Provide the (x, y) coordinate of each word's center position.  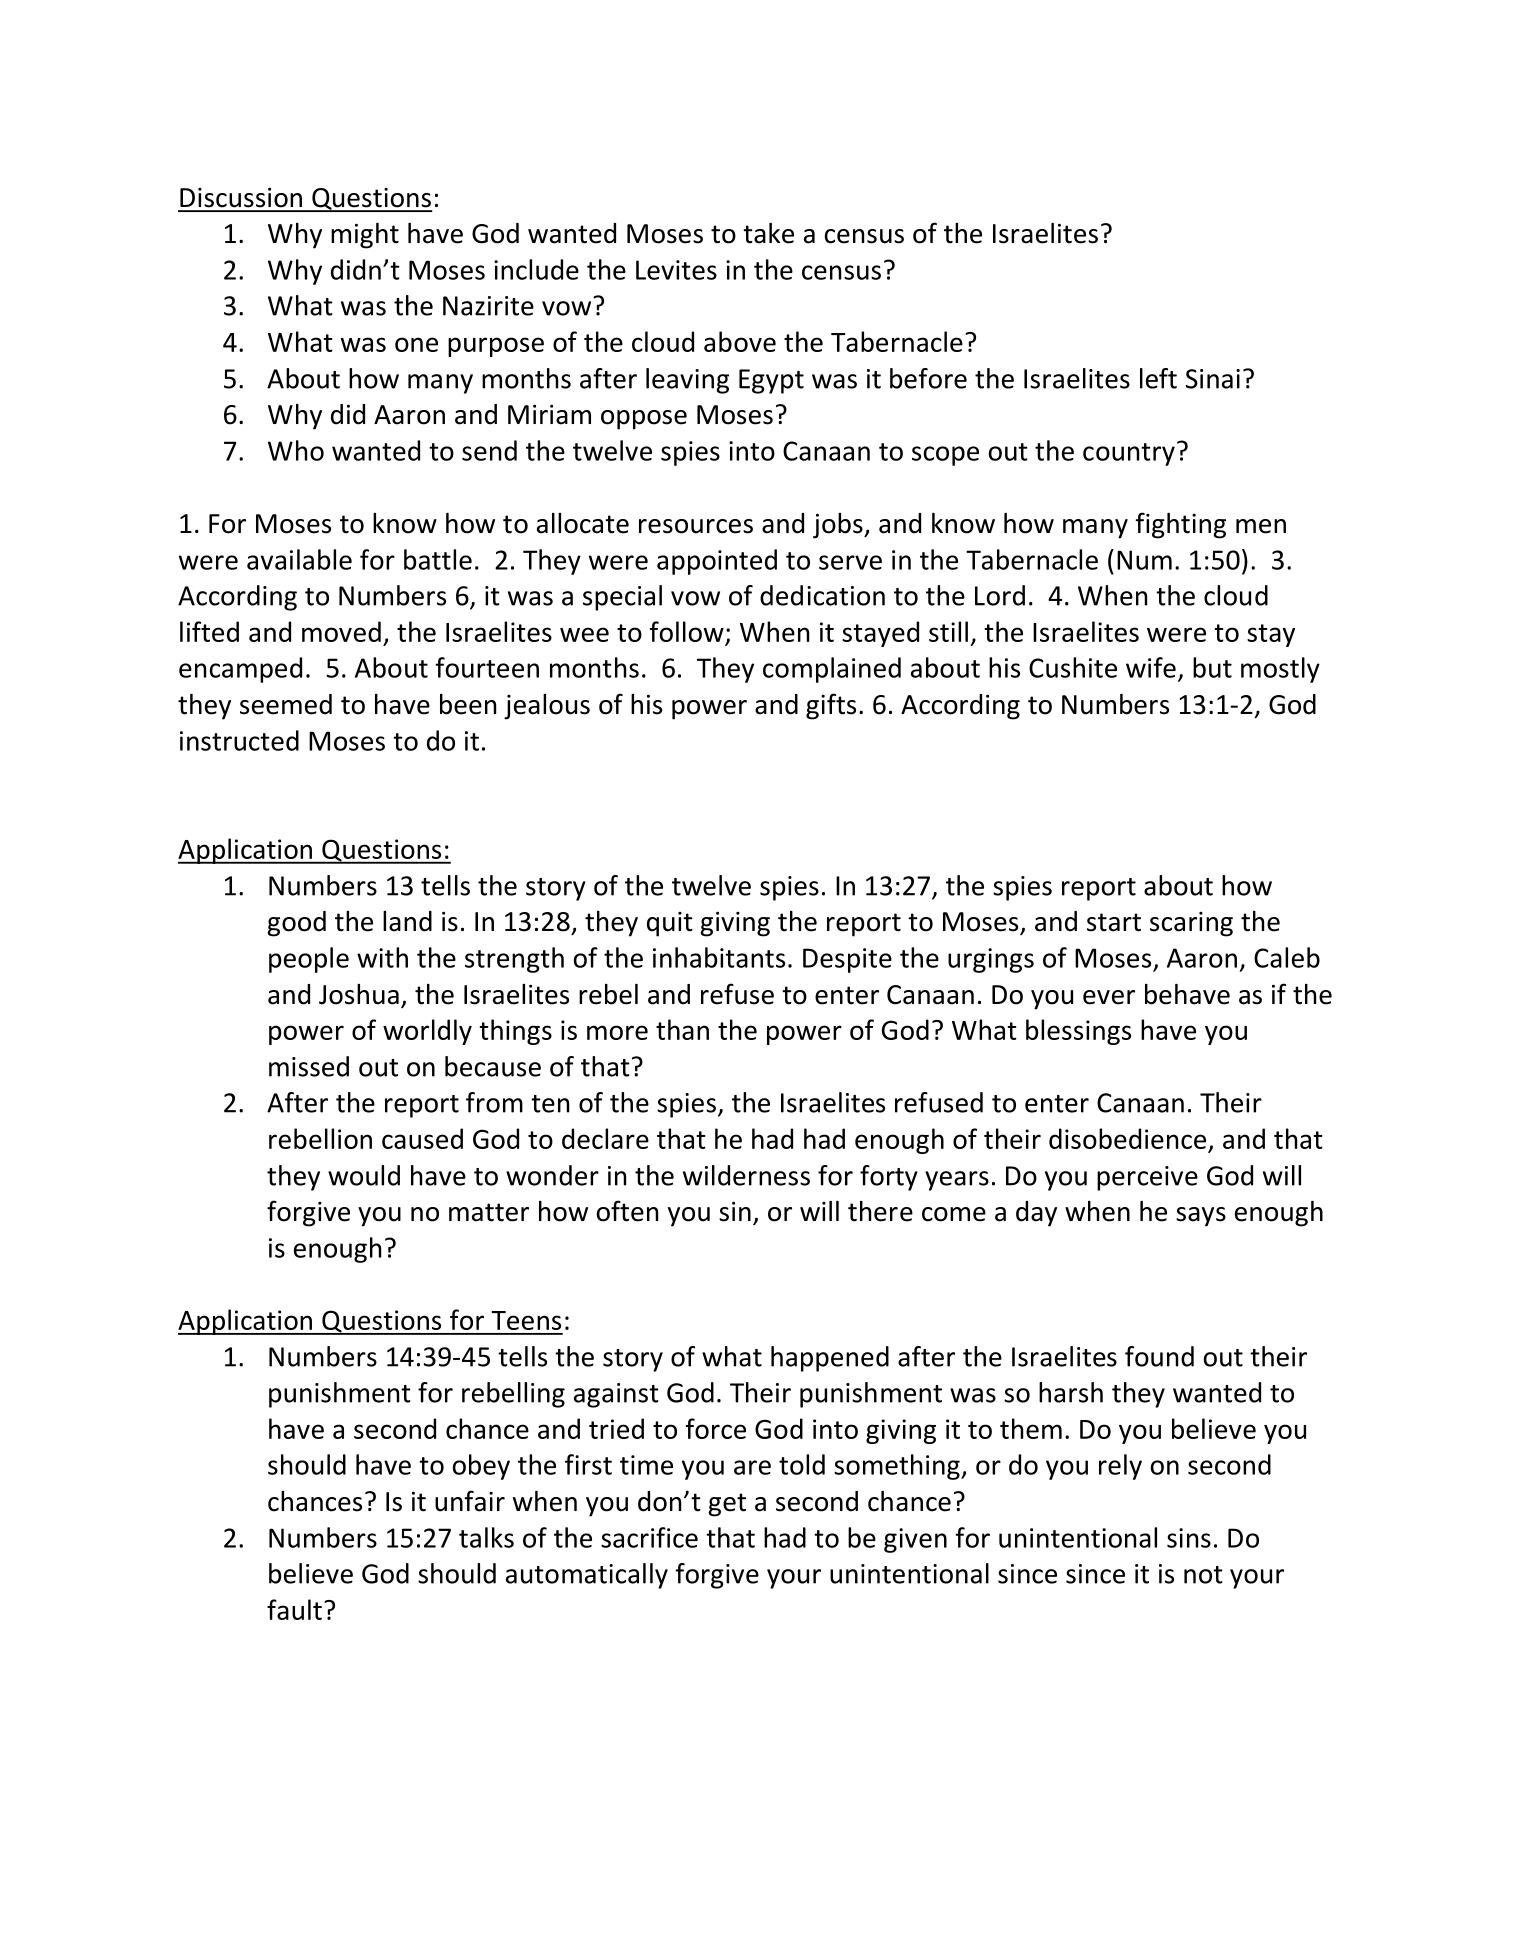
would (364, 1175)
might (365, 236)
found (1159, 1356)
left (1158, 378)
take (768, 233)
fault (294, 1609)
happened (830, 1359)
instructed (239, 740)
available (299, 559)
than (682, 1029)
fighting (1181, 525)
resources (696, 526)
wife (1151, 667)
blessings (1078, 1032)
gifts (831, 706)
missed (309, 1066)
